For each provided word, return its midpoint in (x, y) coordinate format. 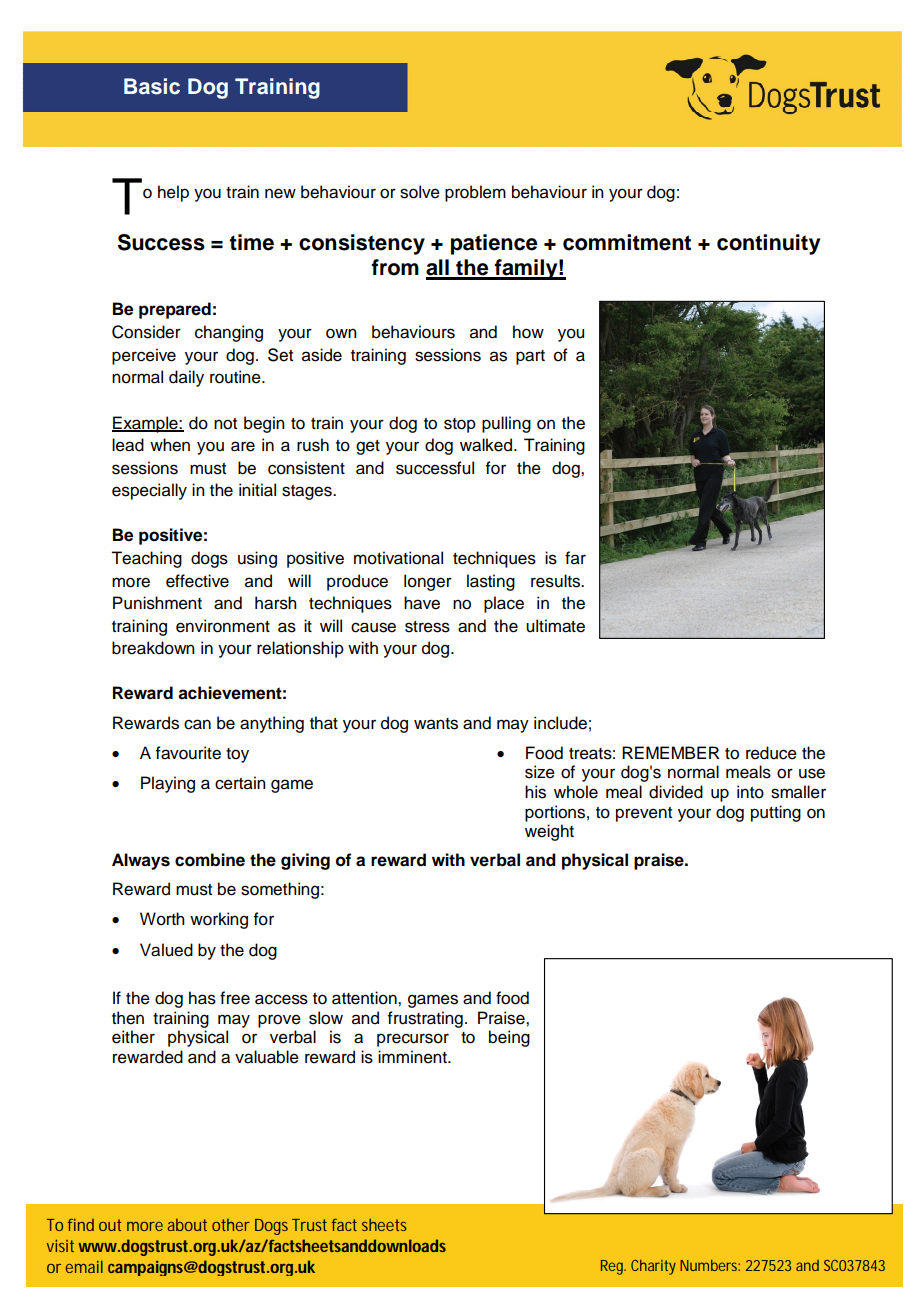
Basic (152, 86)
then (128, 1018)
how (528, 332)
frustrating (425, 1019)
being (509, 1038)
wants (436, 724)
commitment (627, 242)
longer (428, 582)
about (187, 1225)
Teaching (146, 559)
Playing (168, 784)
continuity (768, 244)
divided (676, 792)
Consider (146, 332)
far (575, 558)
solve (420, 192)
